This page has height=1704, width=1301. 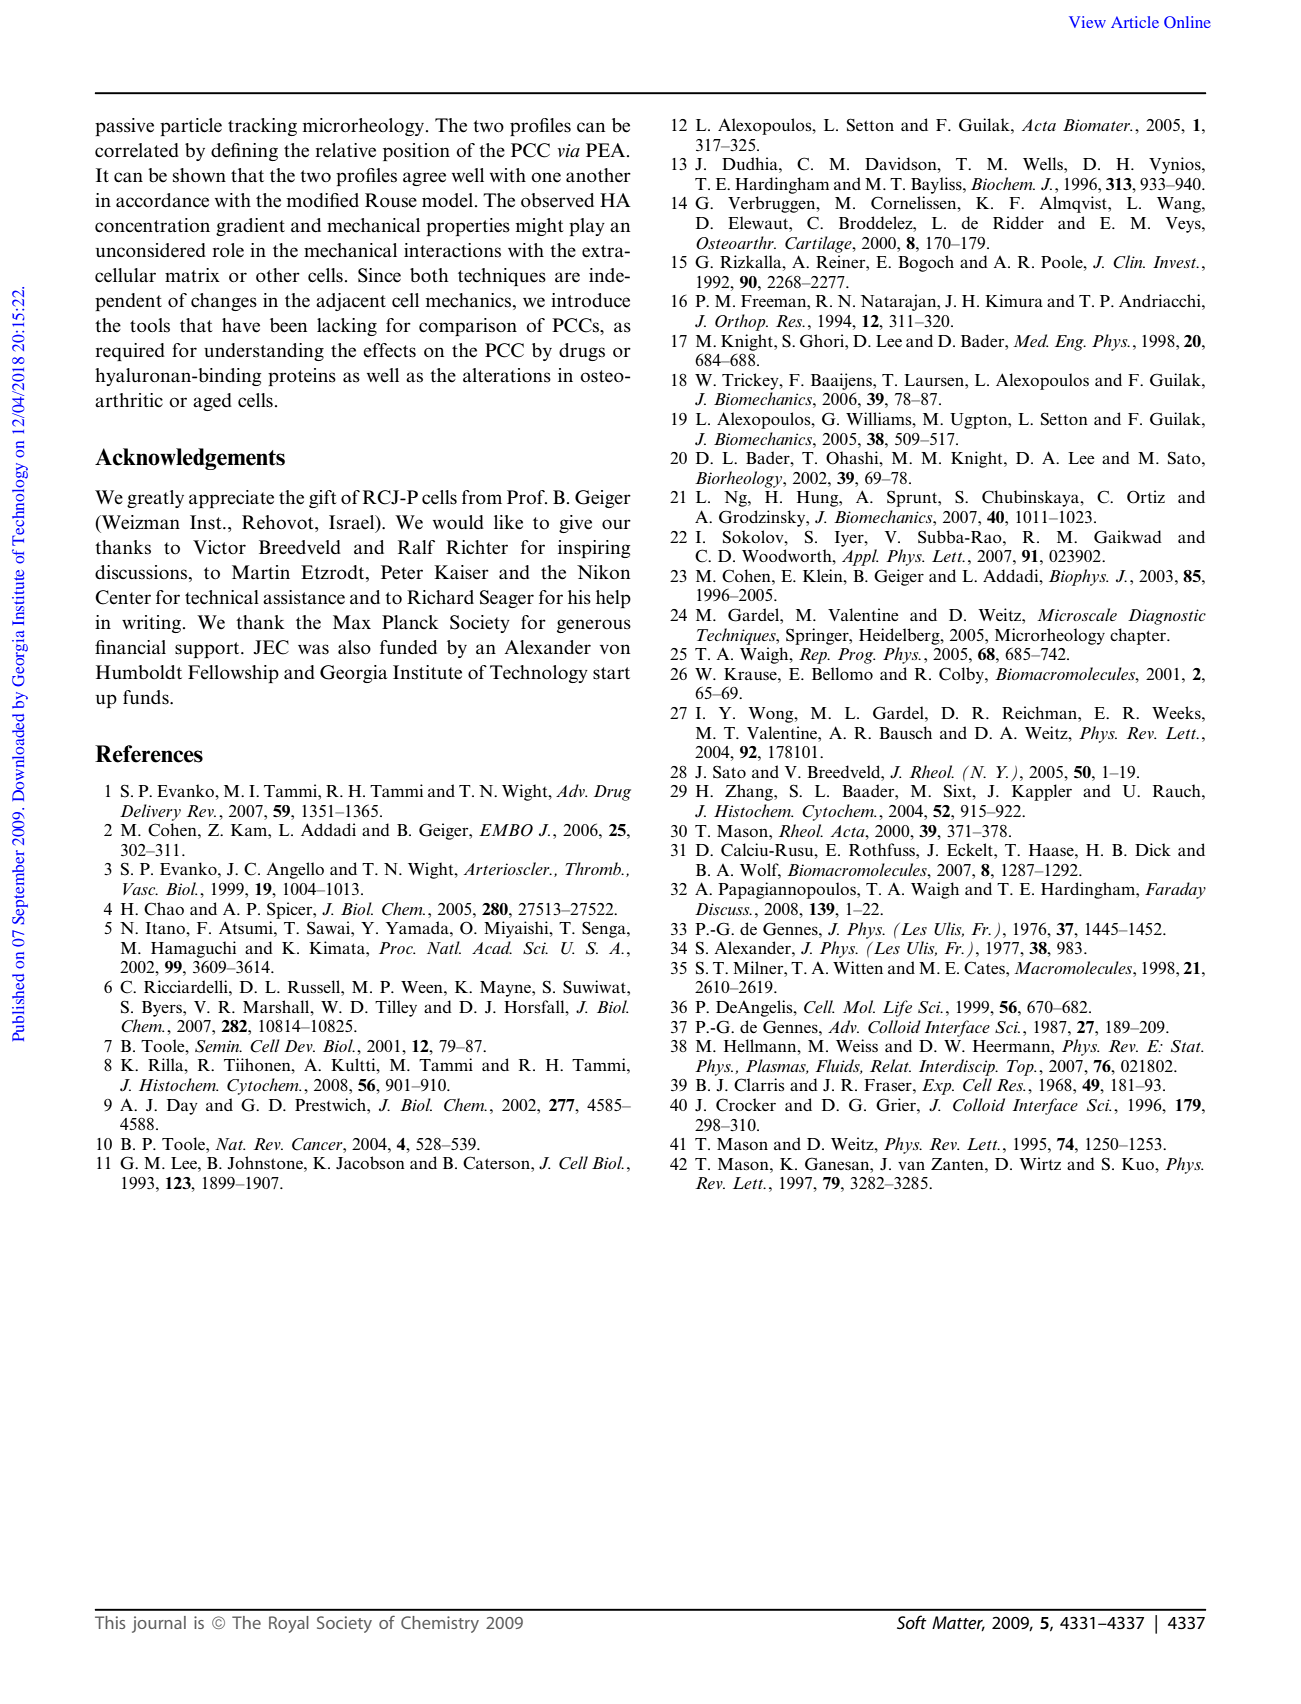 I want to click on Faraday, so click(x=1175, y=890).
